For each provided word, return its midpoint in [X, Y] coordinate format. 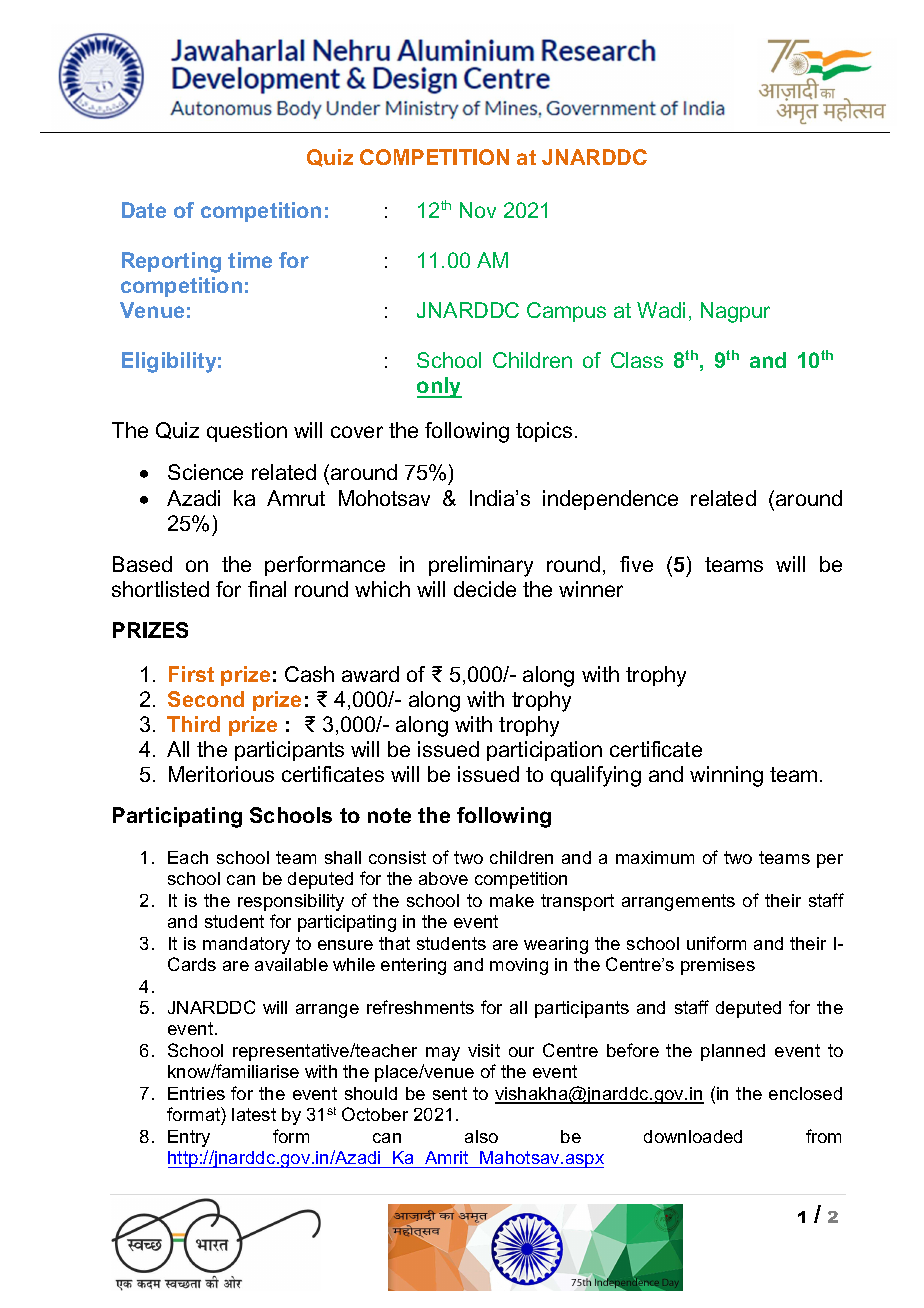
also [481, 1136]
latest [254, 1114]
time [250, 260]
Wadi [661, 310]
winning [726, 776]
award [370, 674]
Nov [478, 210]
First [191, 674]
